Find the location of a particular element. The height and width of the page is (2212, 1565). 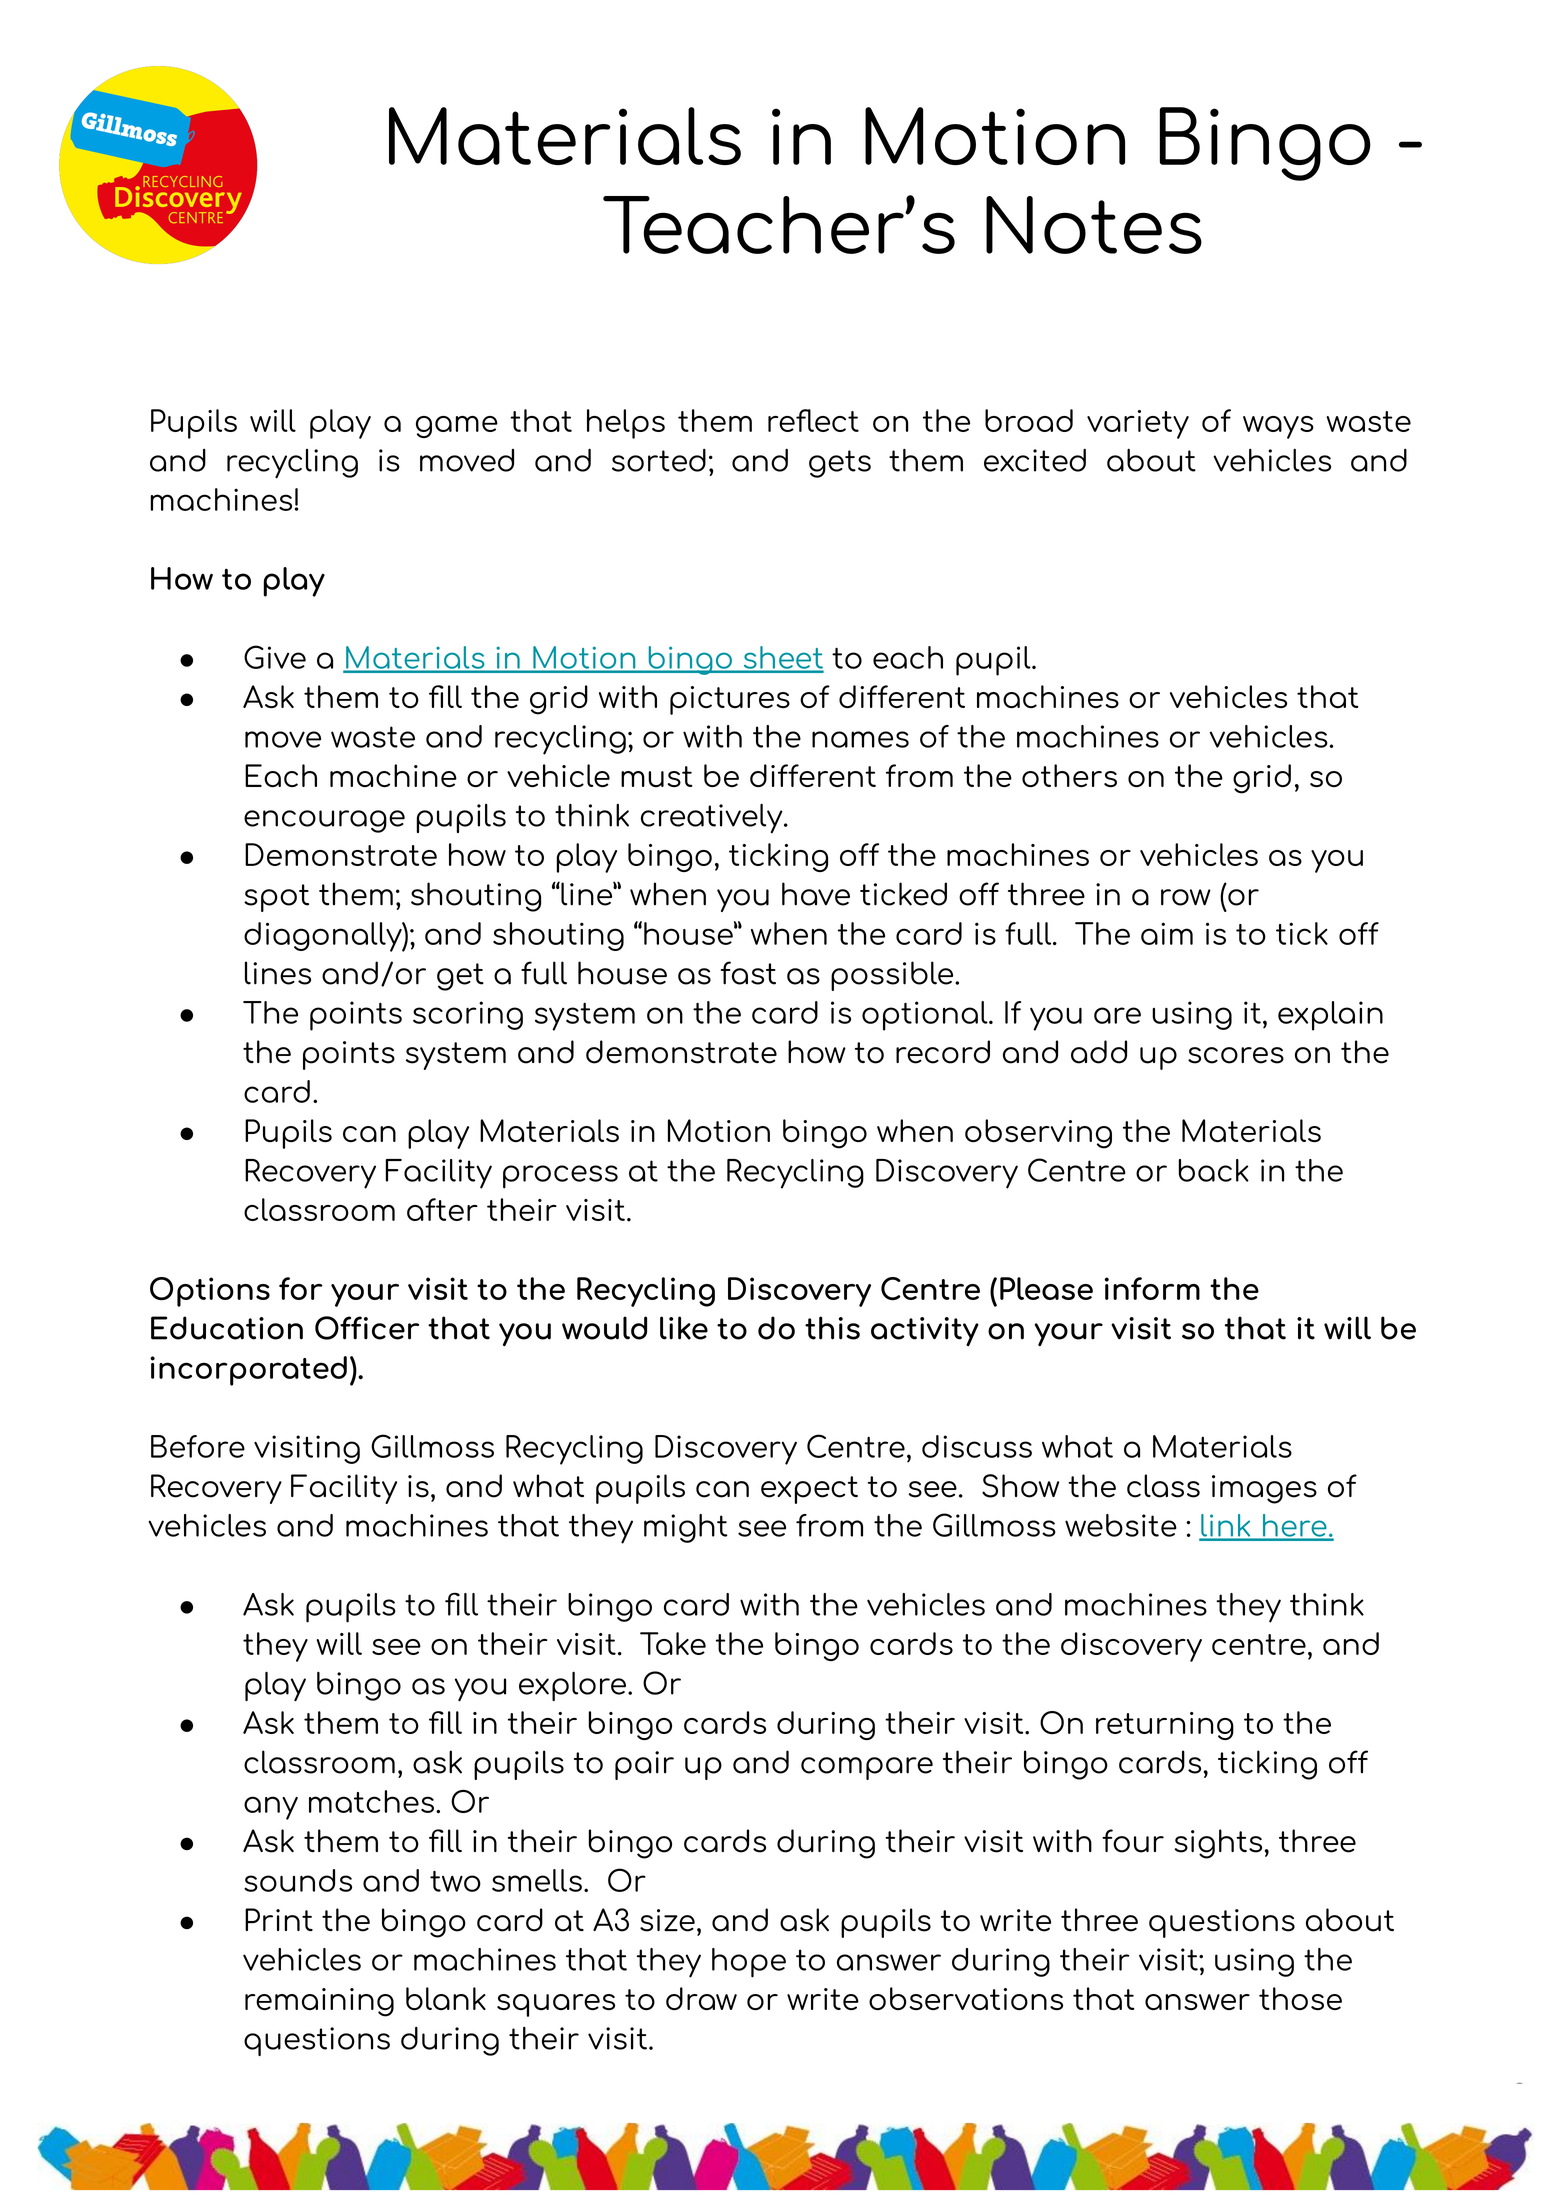

helps is located at coordinates (626, 424).
